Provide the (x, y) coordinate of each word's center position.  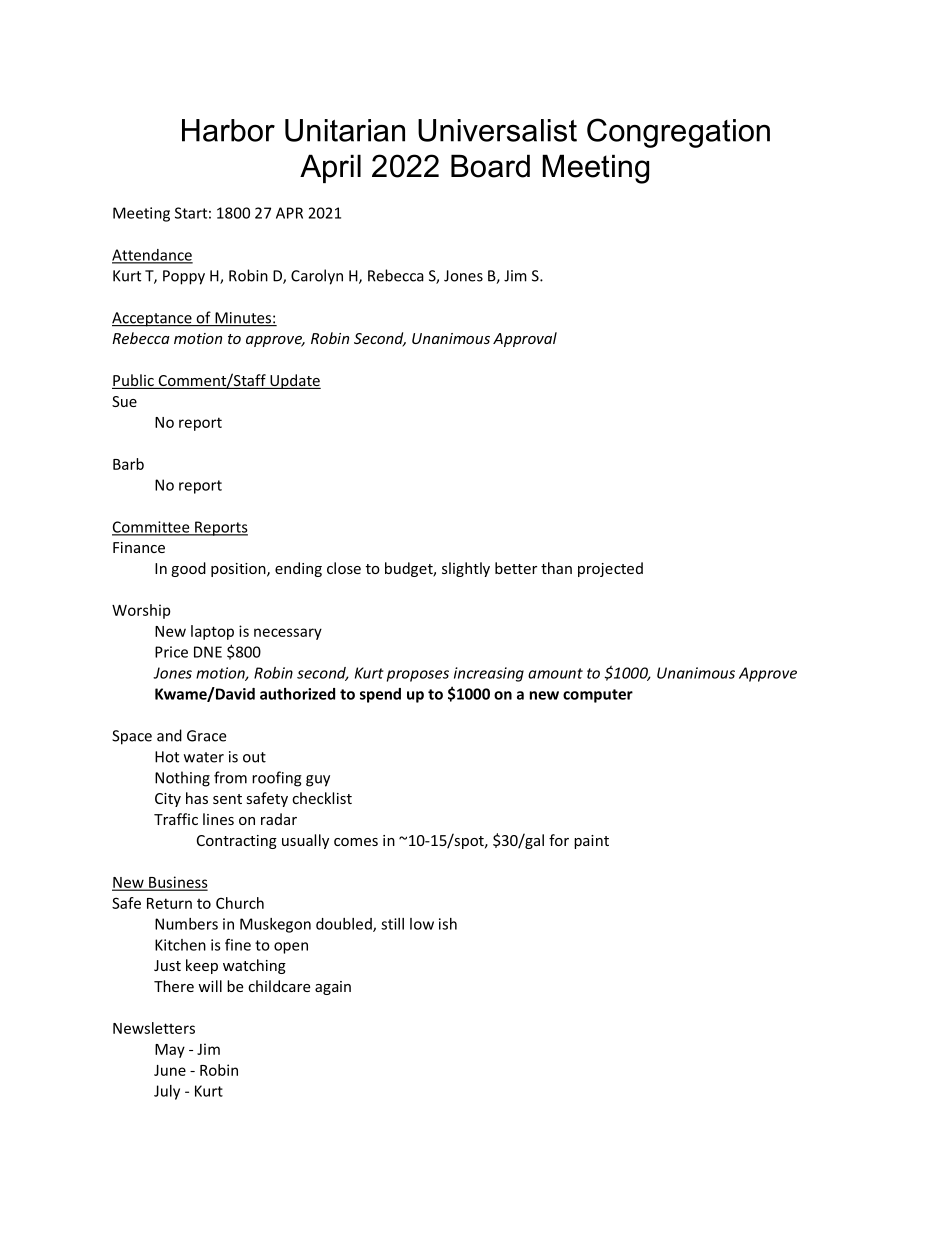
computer (598, 696)
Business (177, 883)
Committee (152, 528)
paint (591, 842)
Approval (525, 339)
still (392, 924)
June (170, 1070)
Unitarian (345, 130)
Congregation (678, 133)
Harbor (228, 130)
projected (610, 569)
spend (380, 695)
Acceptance (153, 319)
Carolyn (317, 277)
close (344, 568)
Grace (206, 736)
